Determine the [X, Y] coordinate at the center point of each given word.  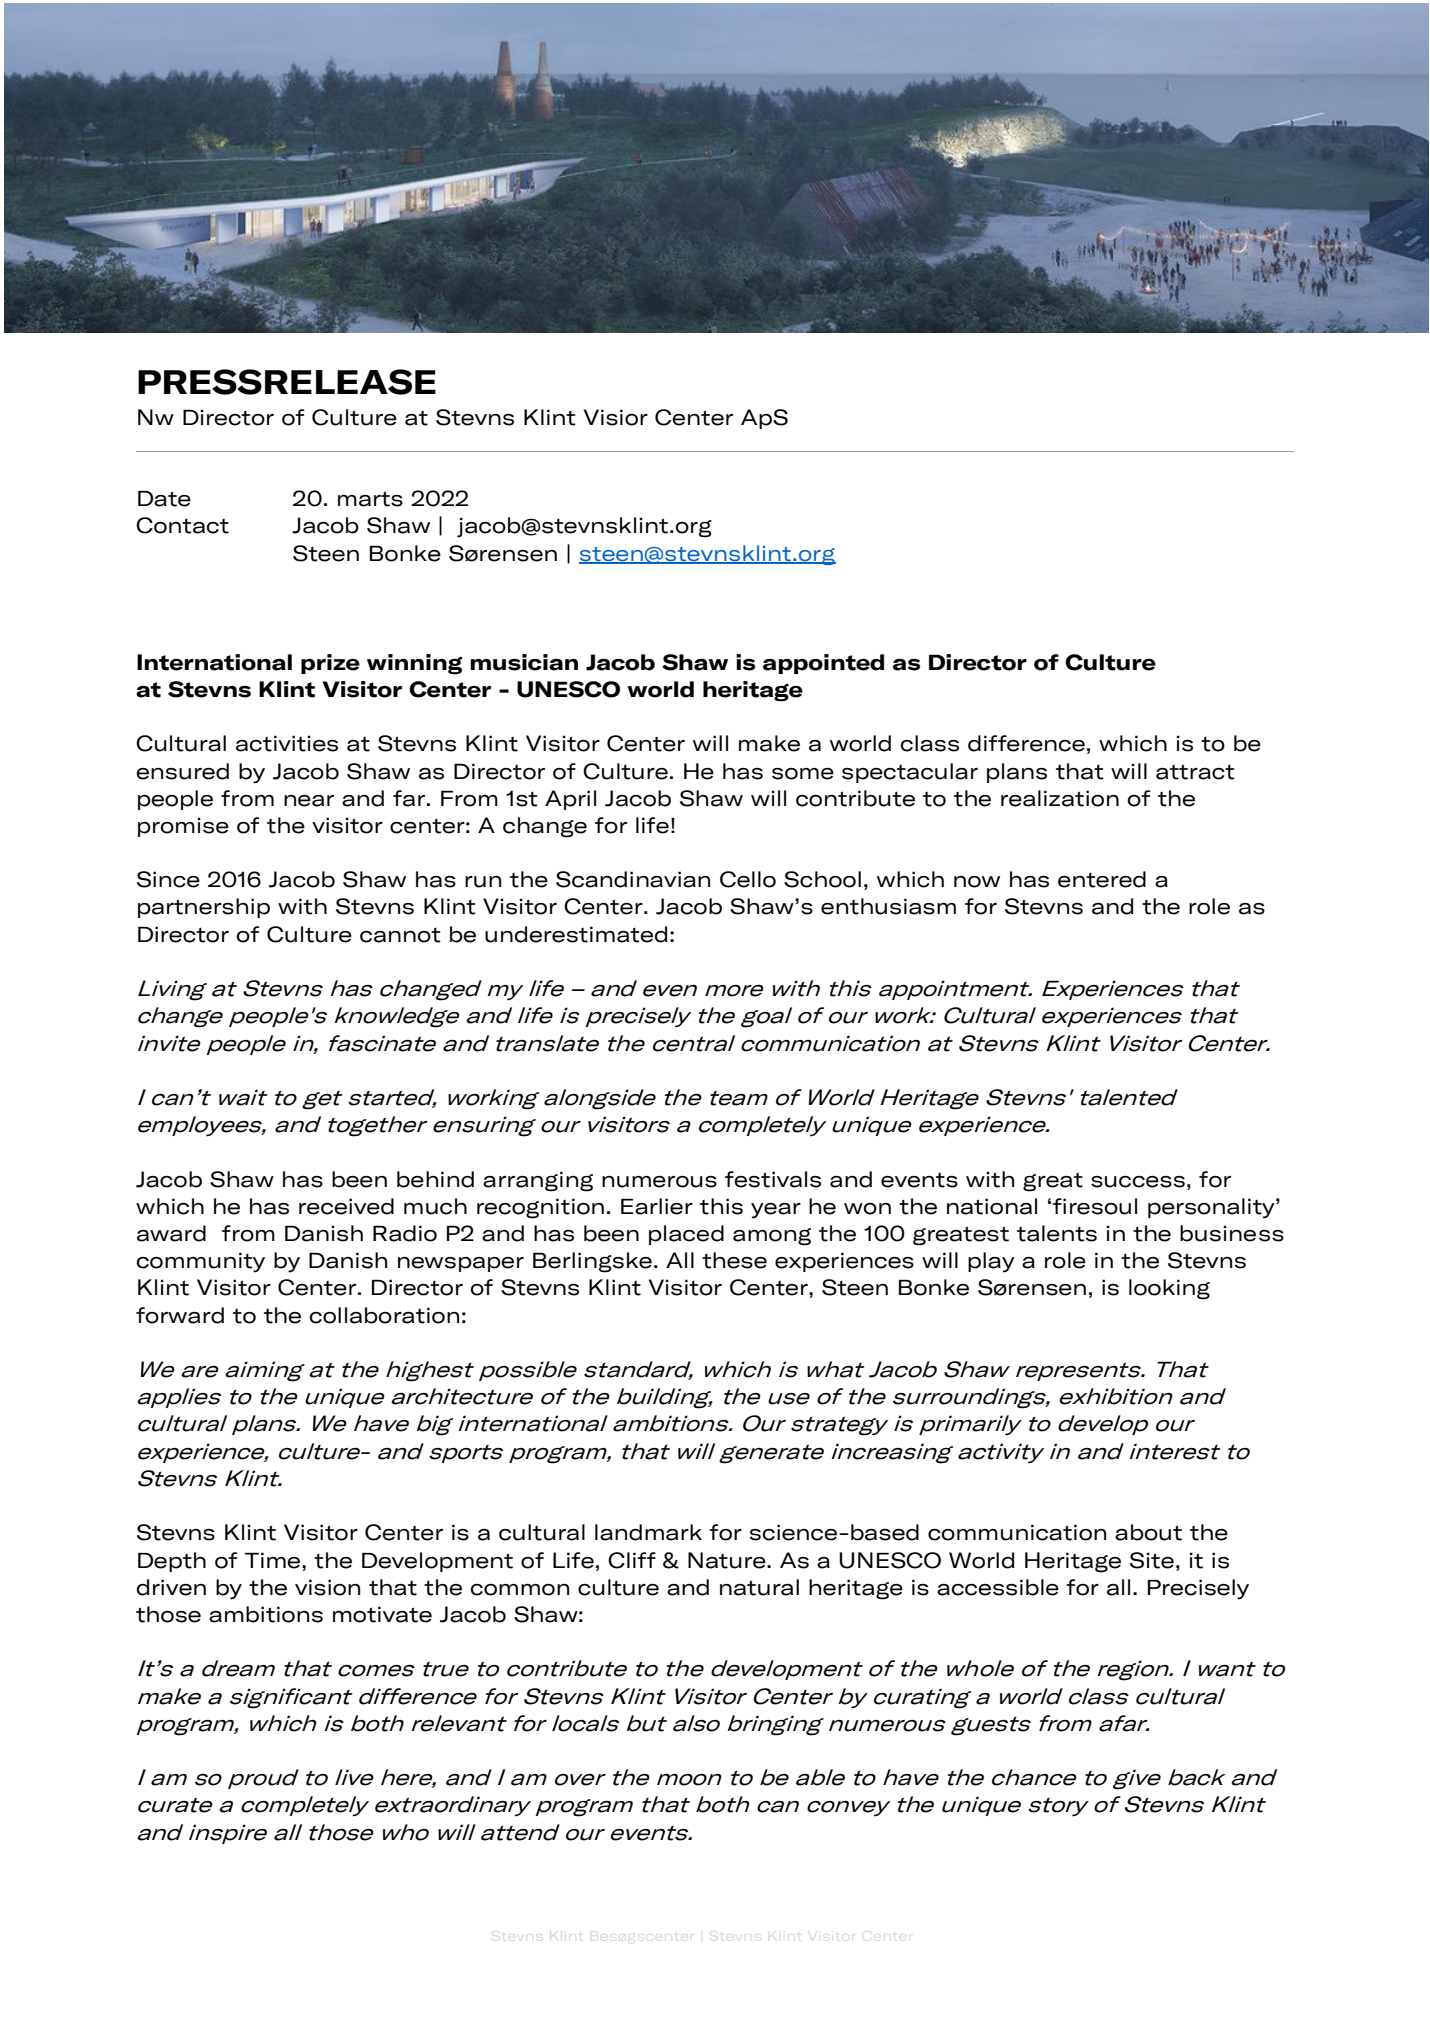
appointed [823, 664]
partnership [204, 908]
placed [686, 1235]
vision [327, 1587]
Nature [728, 1560]
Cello [748, 879]
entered [1102, 879]
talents [1057, 1233]
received [346, 1206]
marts [370, 499]
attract [1195, 772]
